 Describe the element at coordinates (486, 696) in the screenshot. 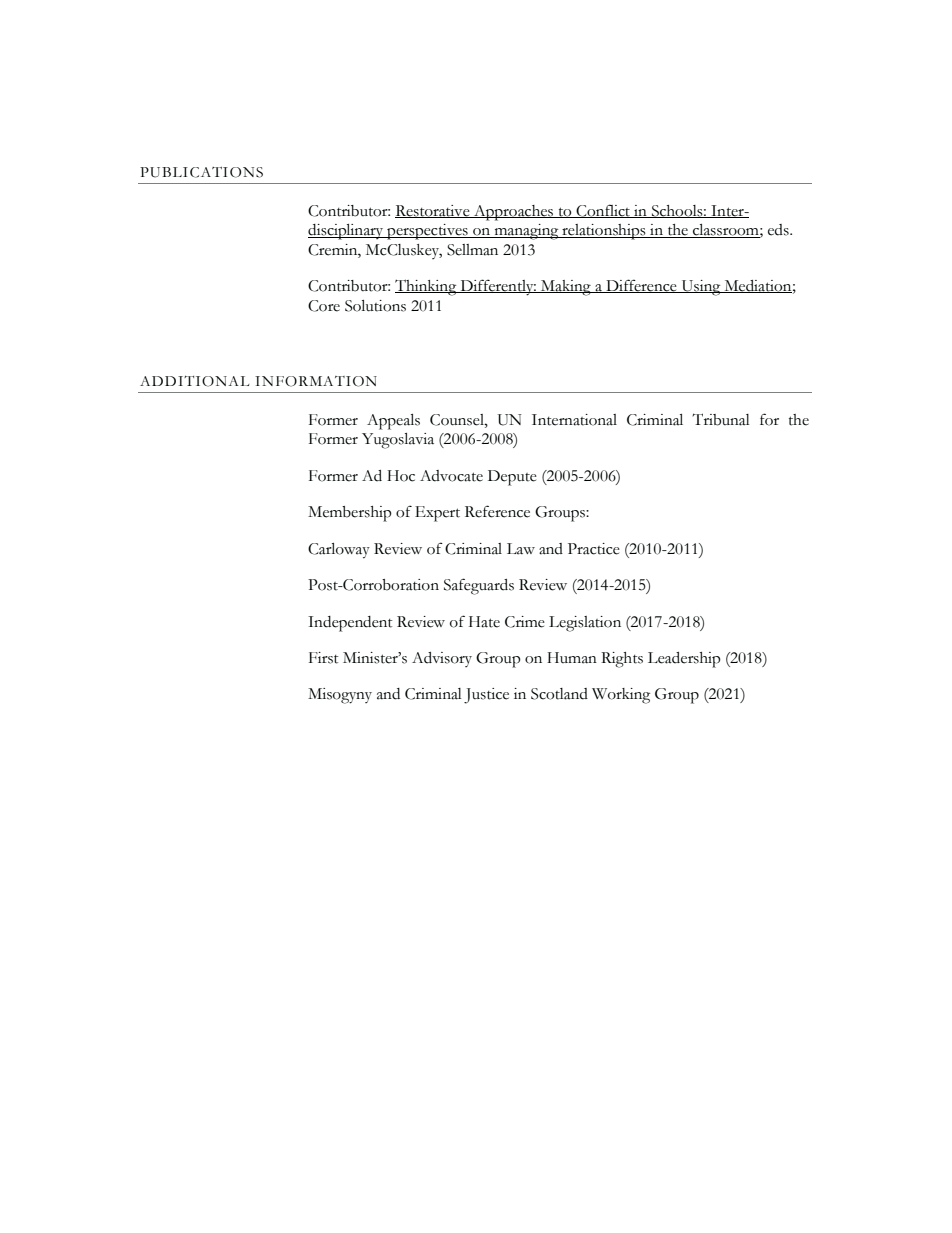

I see `Justice` at that location.
